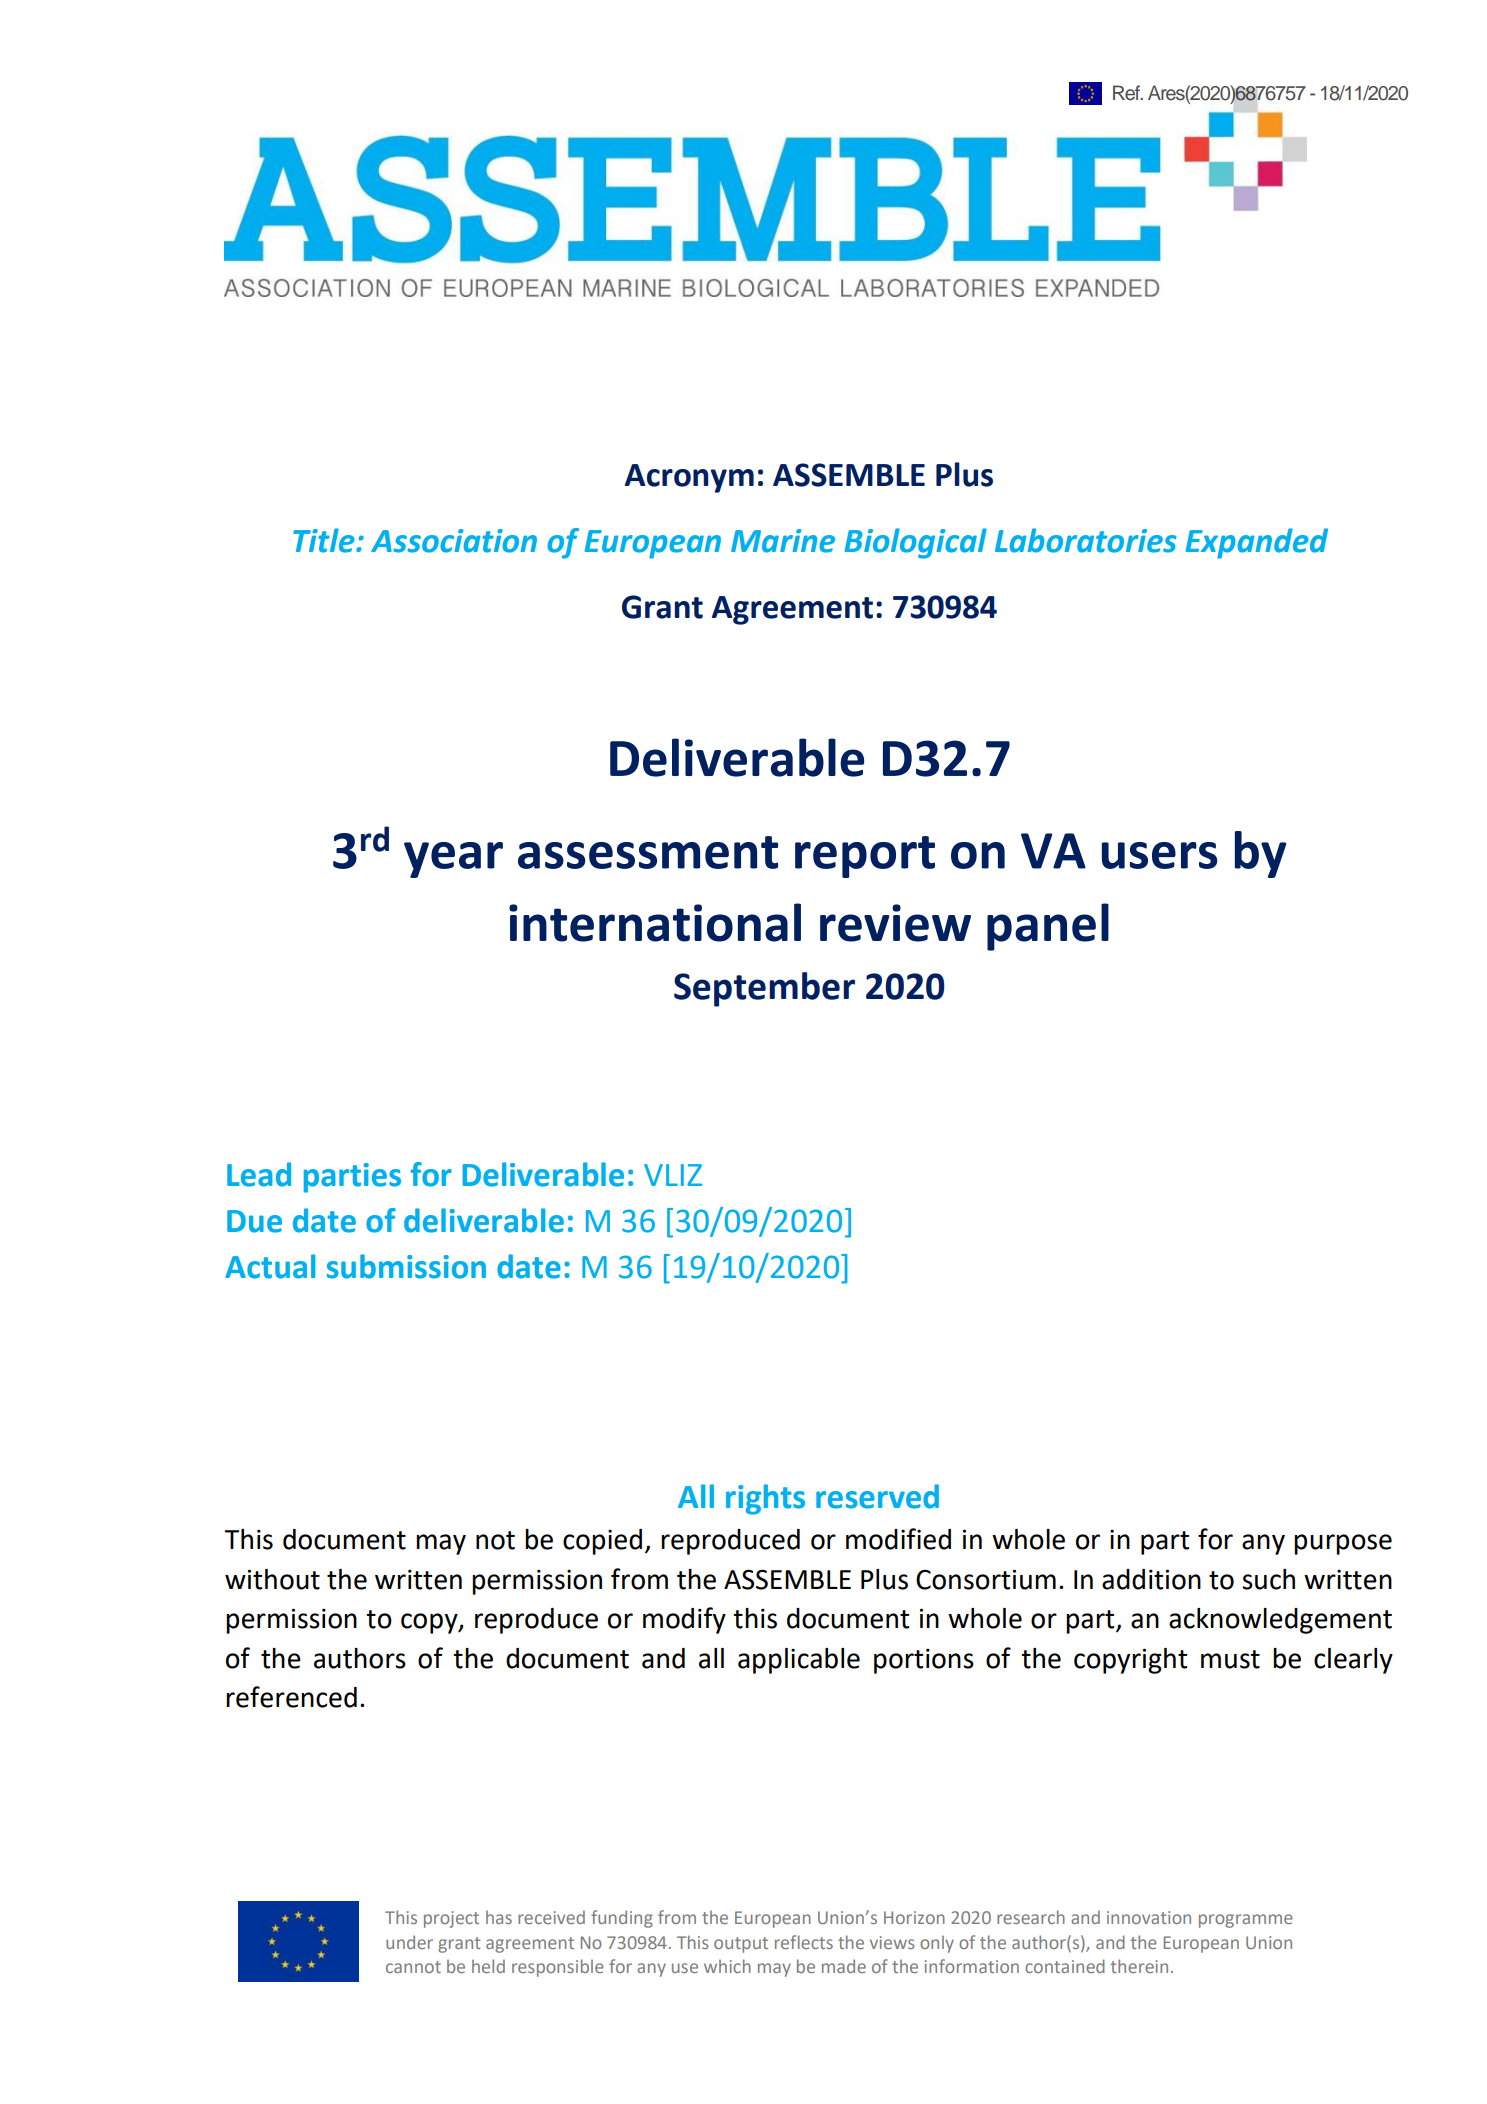  What do you see at coordinates (325, 540) in the screenshot?
I see `Title` at bounding box center [325, 540].
